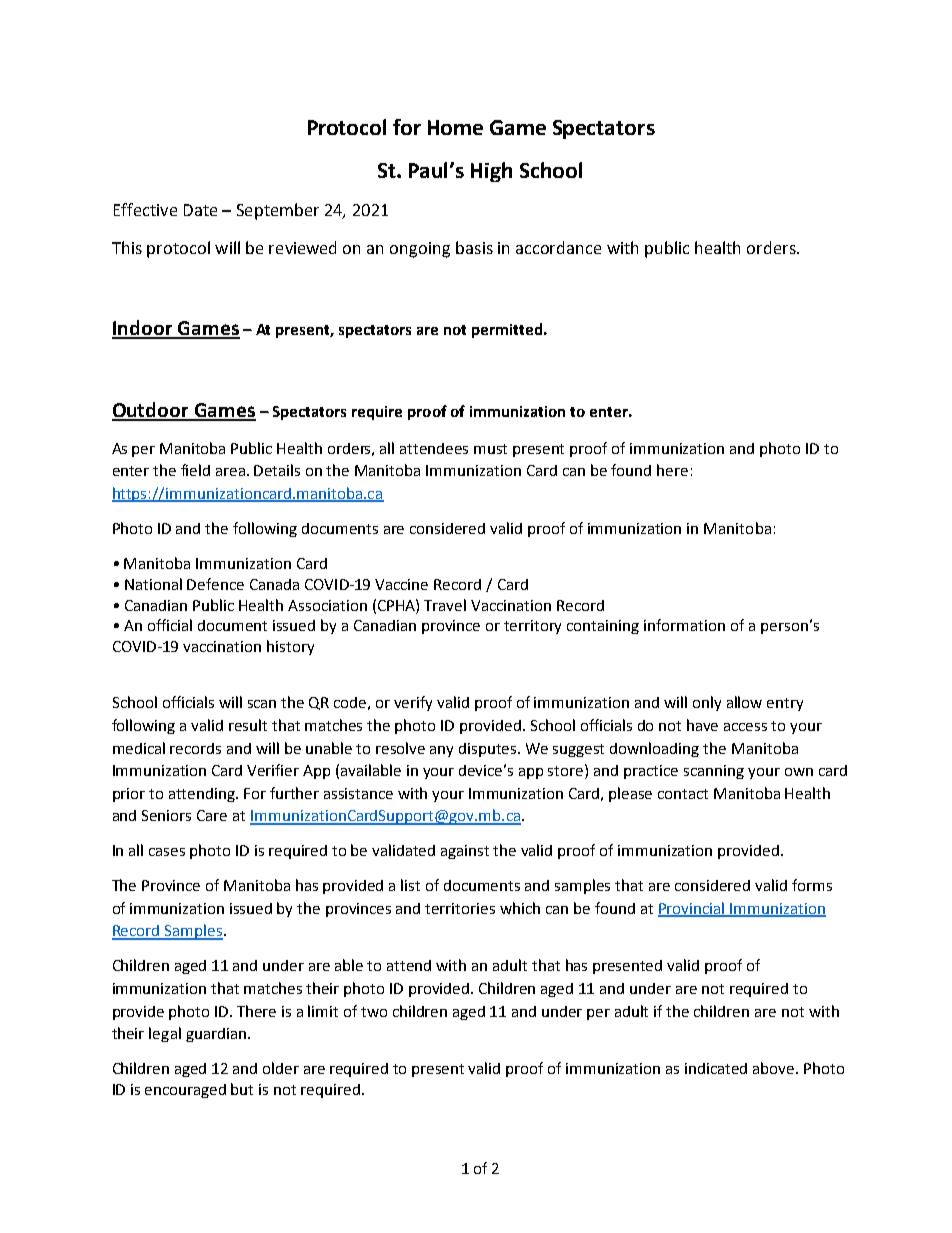 This screenshot has width=952, height=1233. Describe the element at coordinates (145, 209) in the screenshot. I see `Effective` at that location.
